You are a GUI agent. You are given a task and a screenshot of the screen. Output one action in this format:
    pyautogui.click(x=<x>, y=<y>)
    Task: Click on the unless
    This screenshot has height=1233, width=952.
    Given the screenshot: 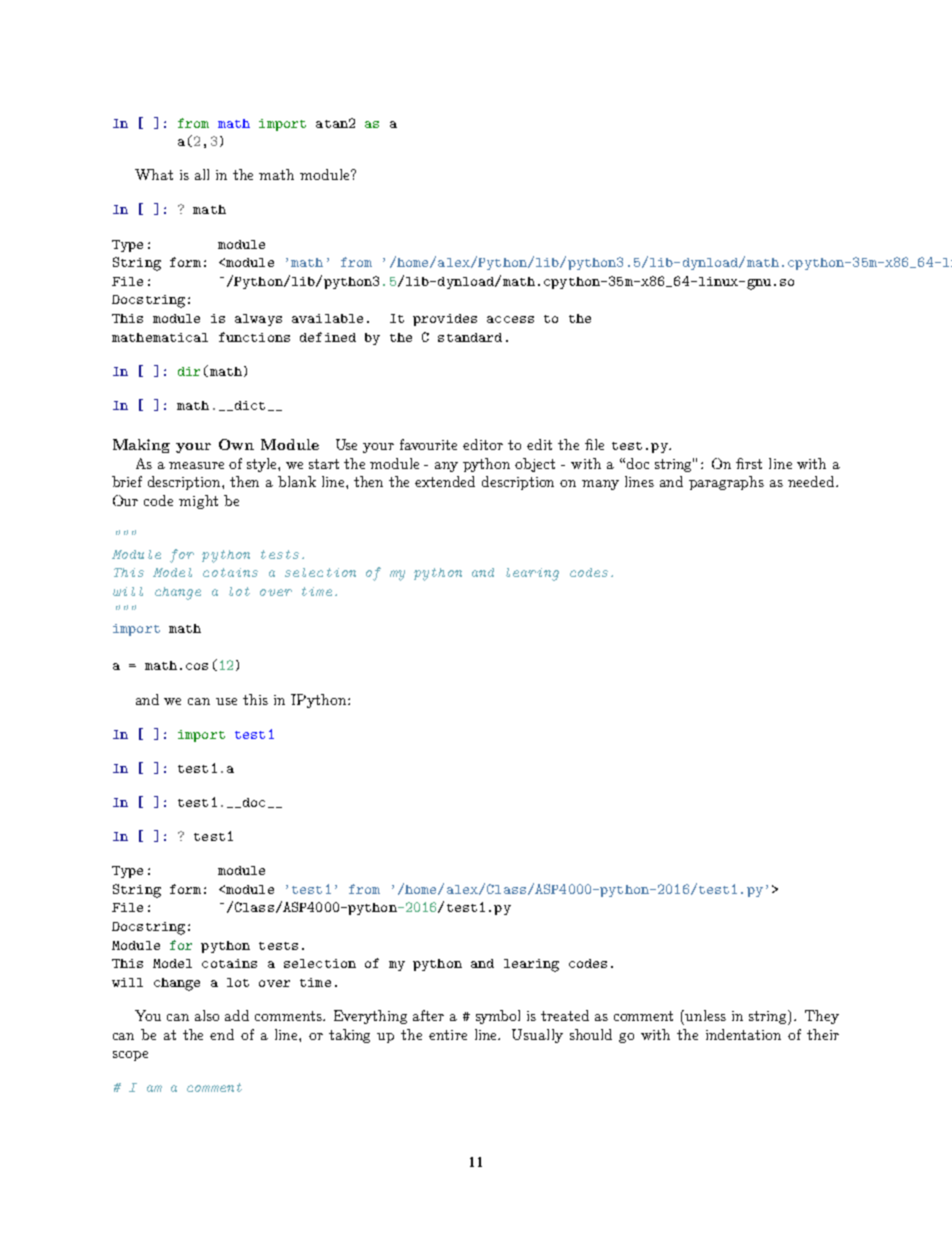 What is the action you would take?
    pyautogui.click(x=705, y=1015)
